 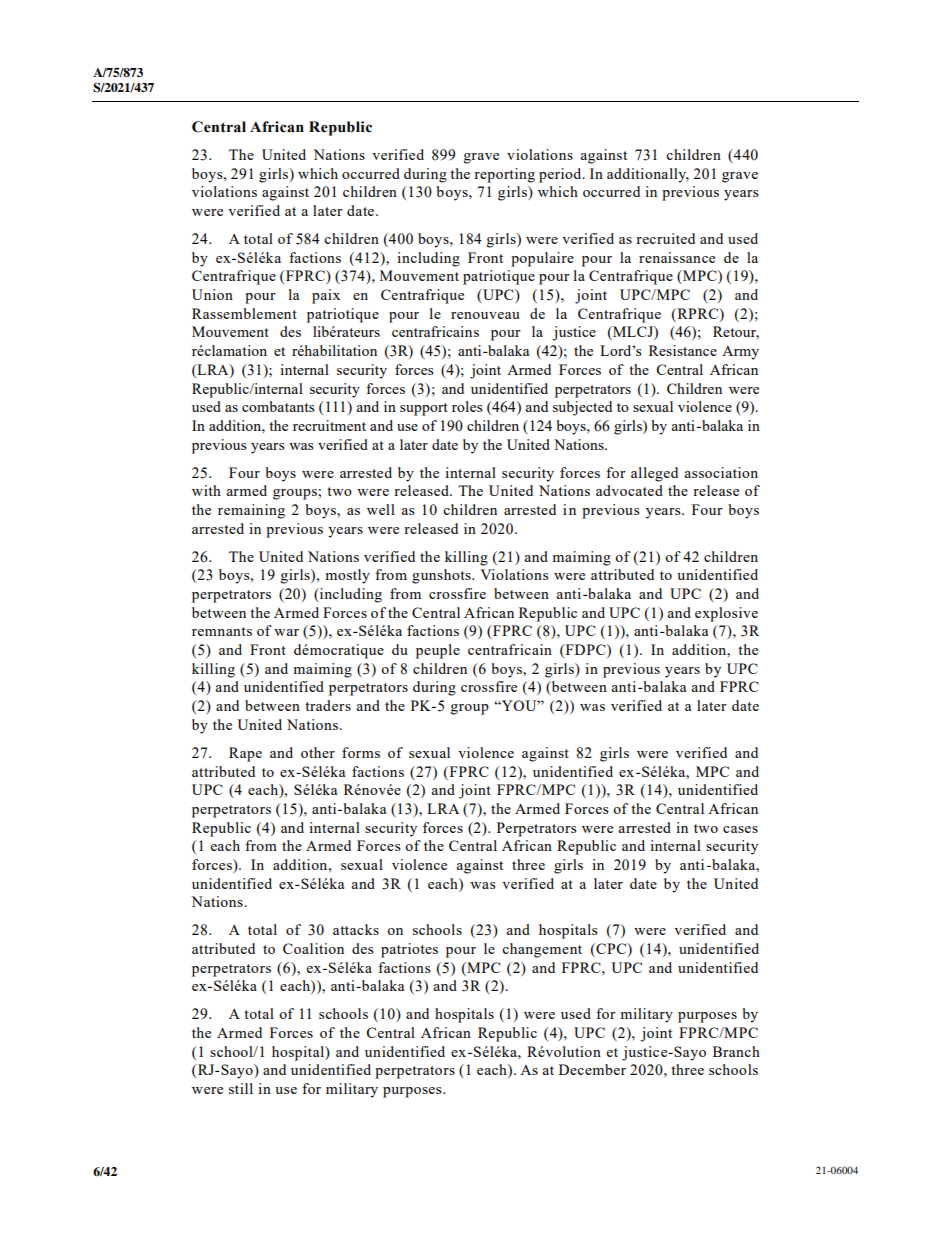 What do you see at coordinates (504, 175) in the image?
I see `reporting` at bounding box center [504, 175].
